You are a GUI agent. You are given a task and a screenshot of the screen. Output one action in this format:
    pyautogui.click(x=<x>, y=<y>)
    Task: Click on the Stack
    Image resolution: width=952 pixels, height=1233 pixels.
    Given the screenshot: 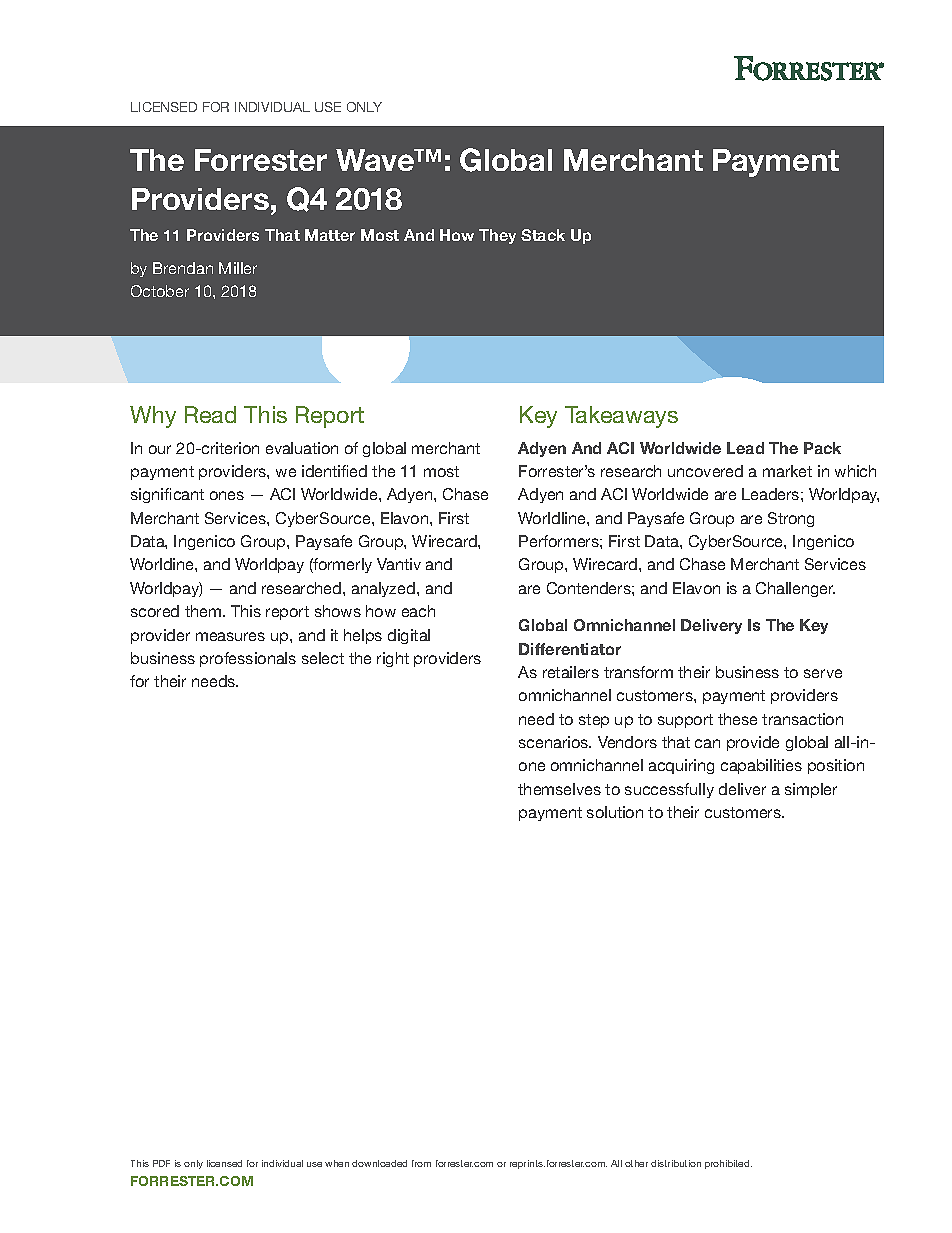 What is the action you would take?
    pyautogui.click(x=543, y=235)
